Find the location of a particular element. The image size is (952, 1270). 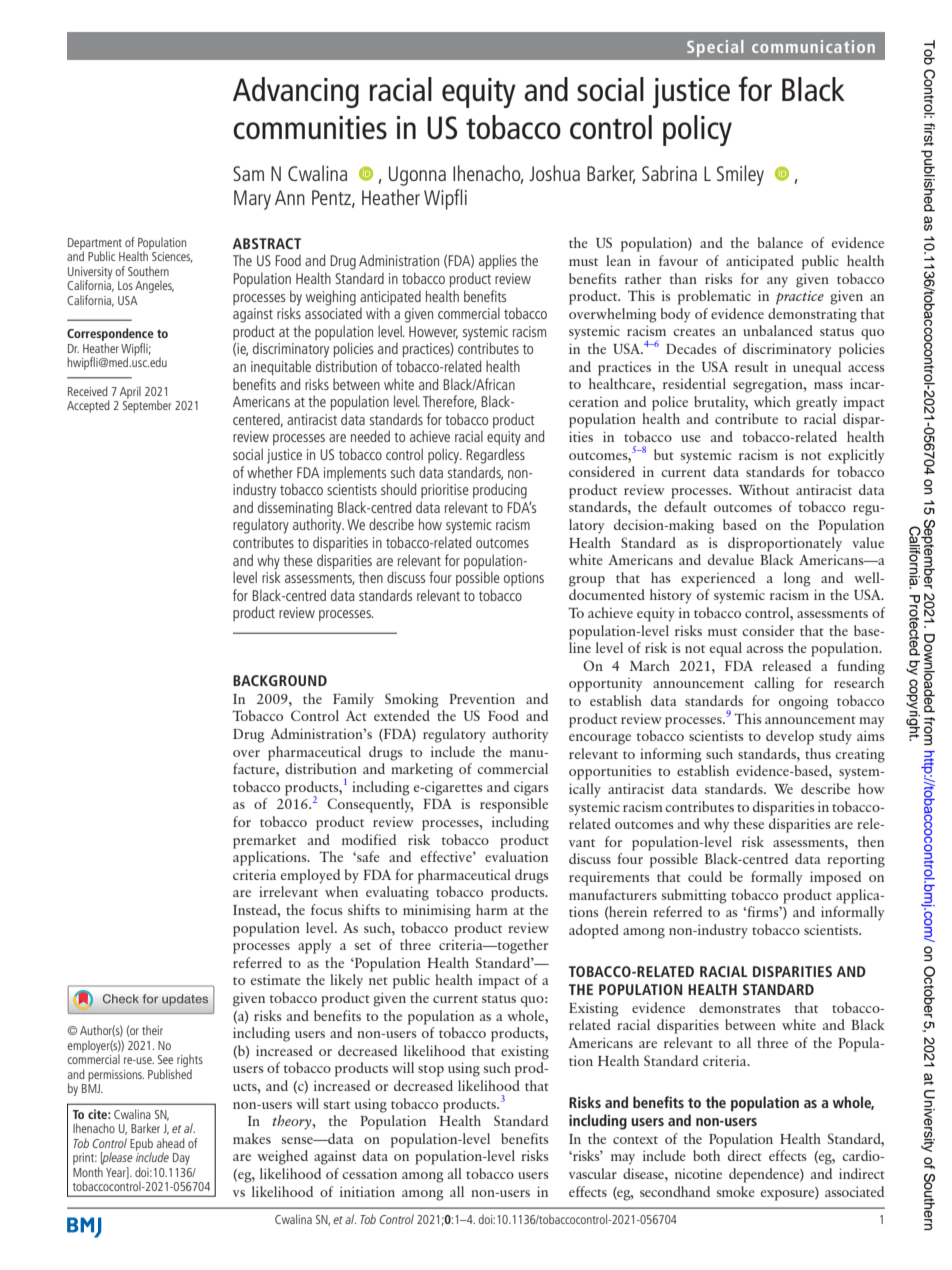

thus is located at coordinates (818, 753).
